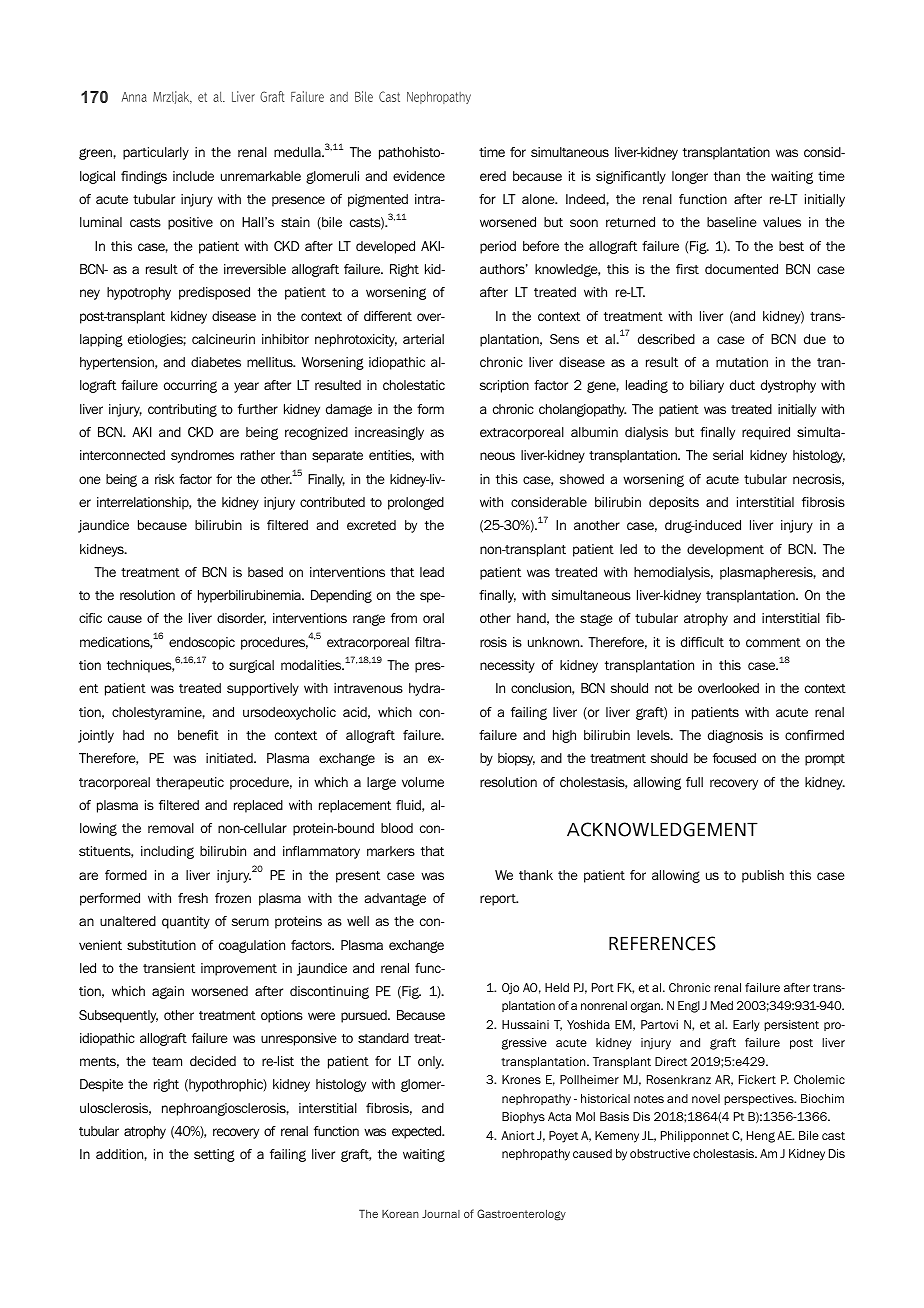 The width and height of the image is (924, 1308). I want to click on particularly, so click(156, 153).
